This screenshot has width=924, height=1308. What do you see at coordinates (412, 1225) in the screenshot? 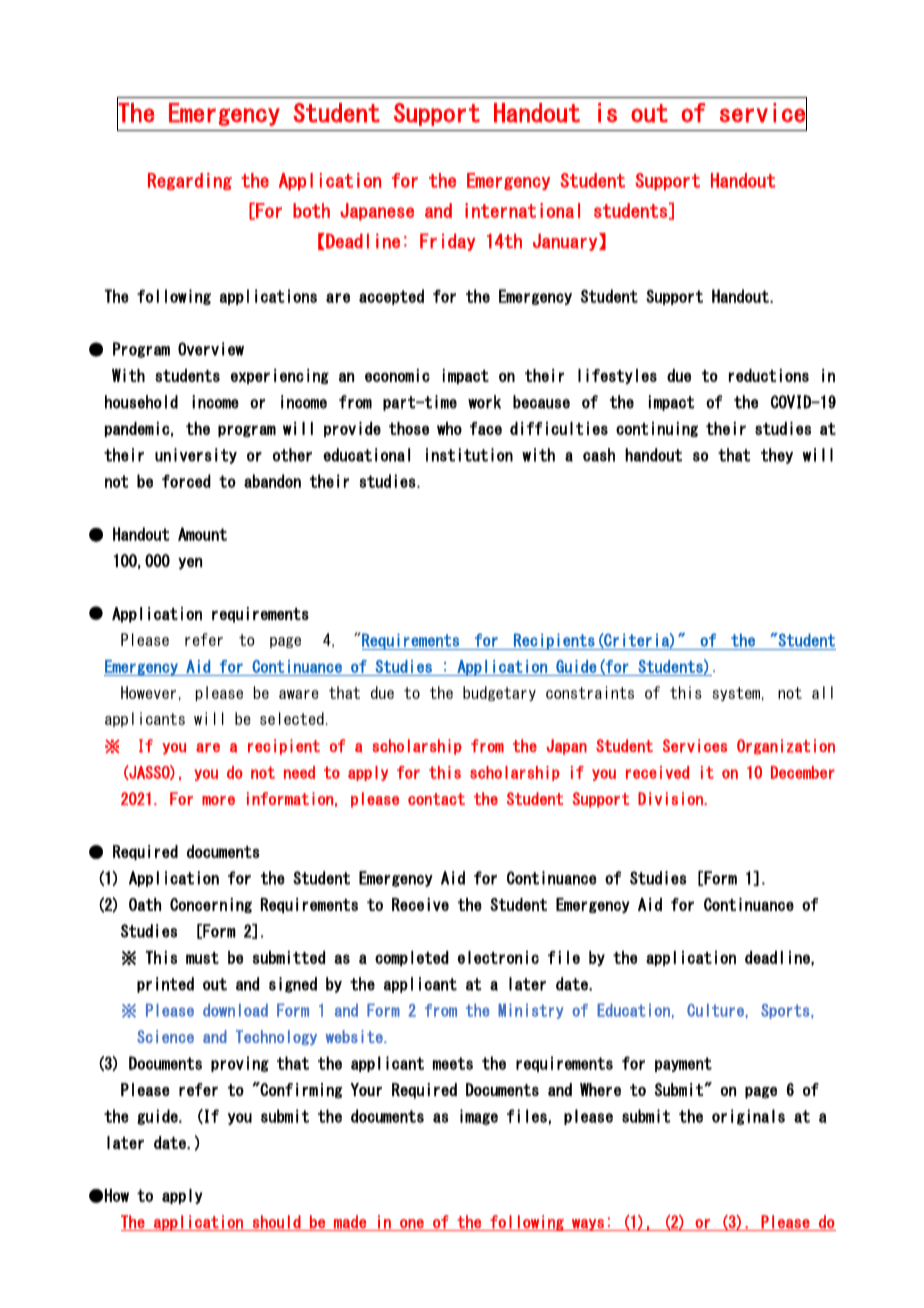
I see `one` at bounding box center [412, 1225].
